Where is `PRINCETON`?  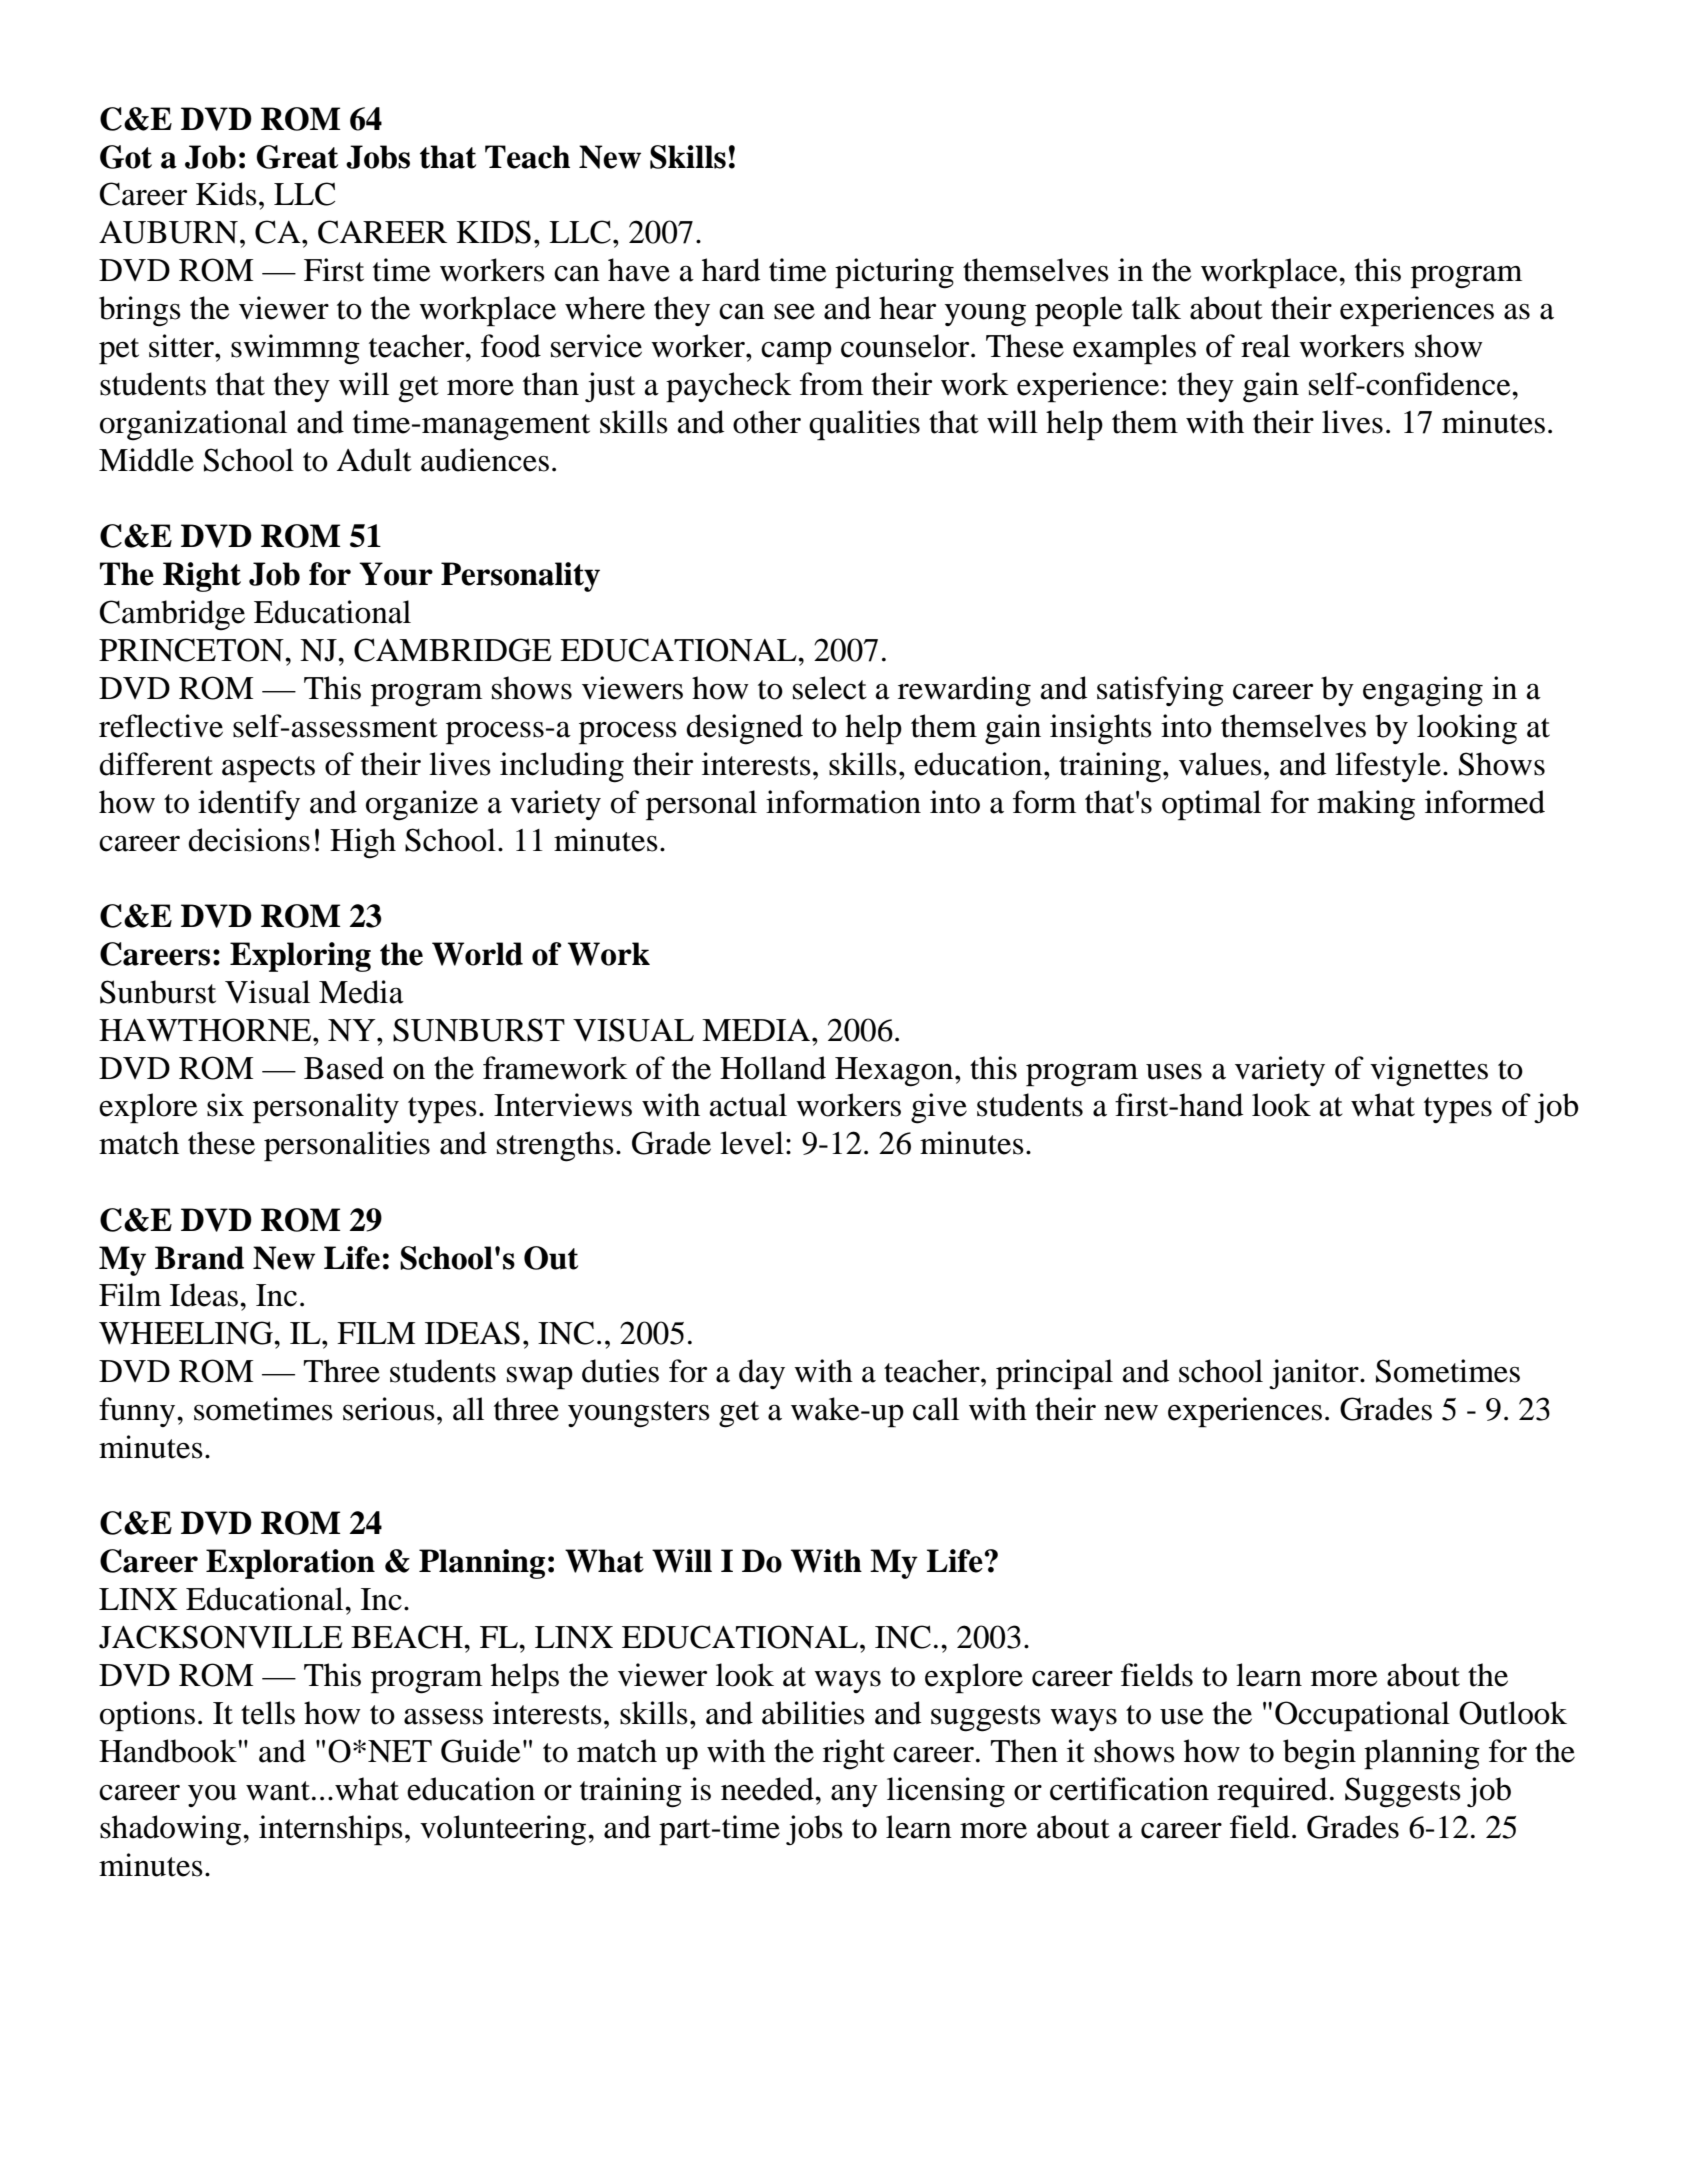
PRINCETON is located at coordinates (192, 650).
